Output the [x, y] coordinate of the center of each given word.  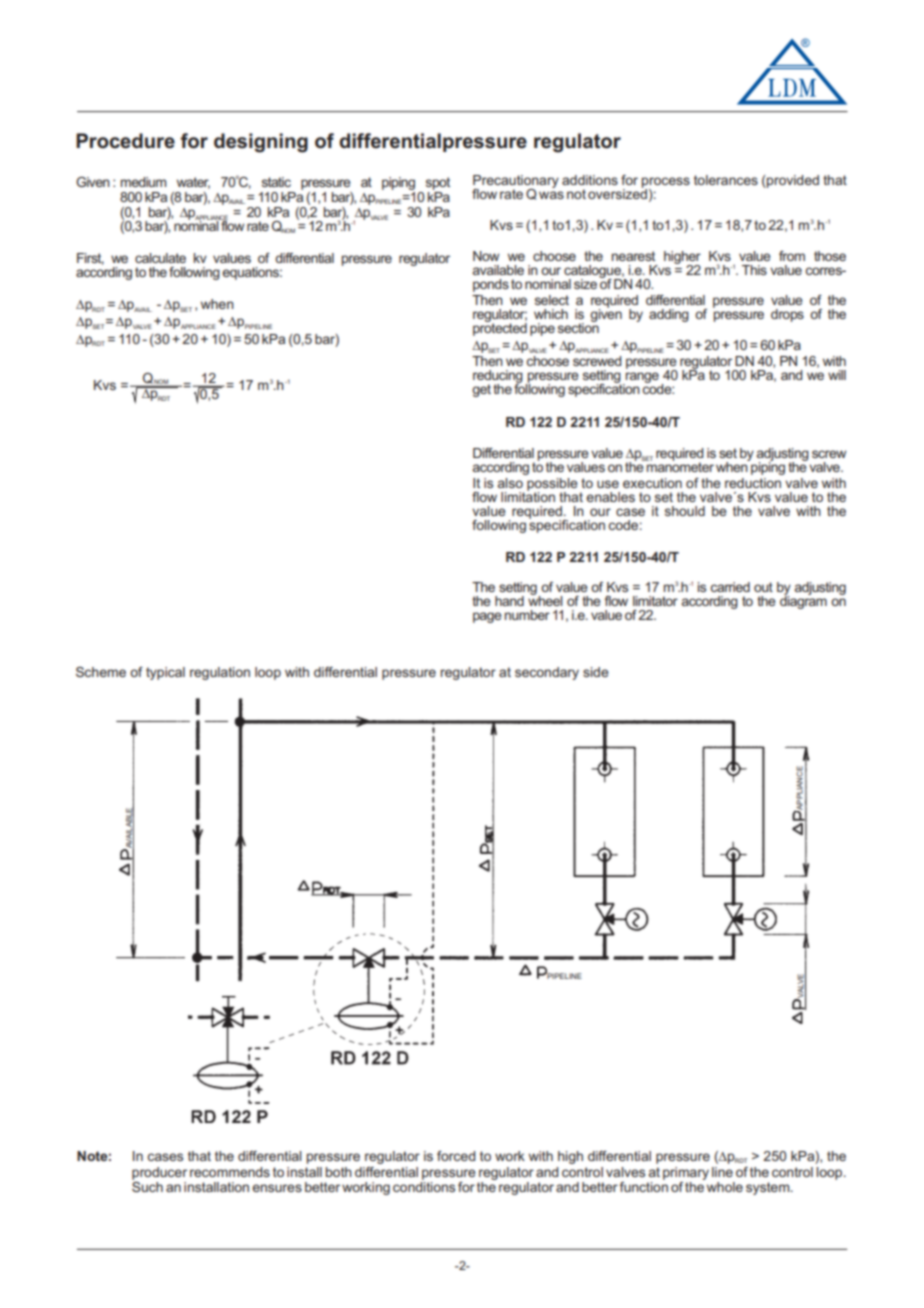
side [596, 672]
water [193, 183]
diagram [803, 601]
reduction [753, 483]
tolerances [726, 180]
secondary [547, 673]
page [487, 617]
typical [165, 673]
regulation [220, 673]
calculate [160, 258]
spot [438, 183]
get [481, 390]
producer [159, 1173]
